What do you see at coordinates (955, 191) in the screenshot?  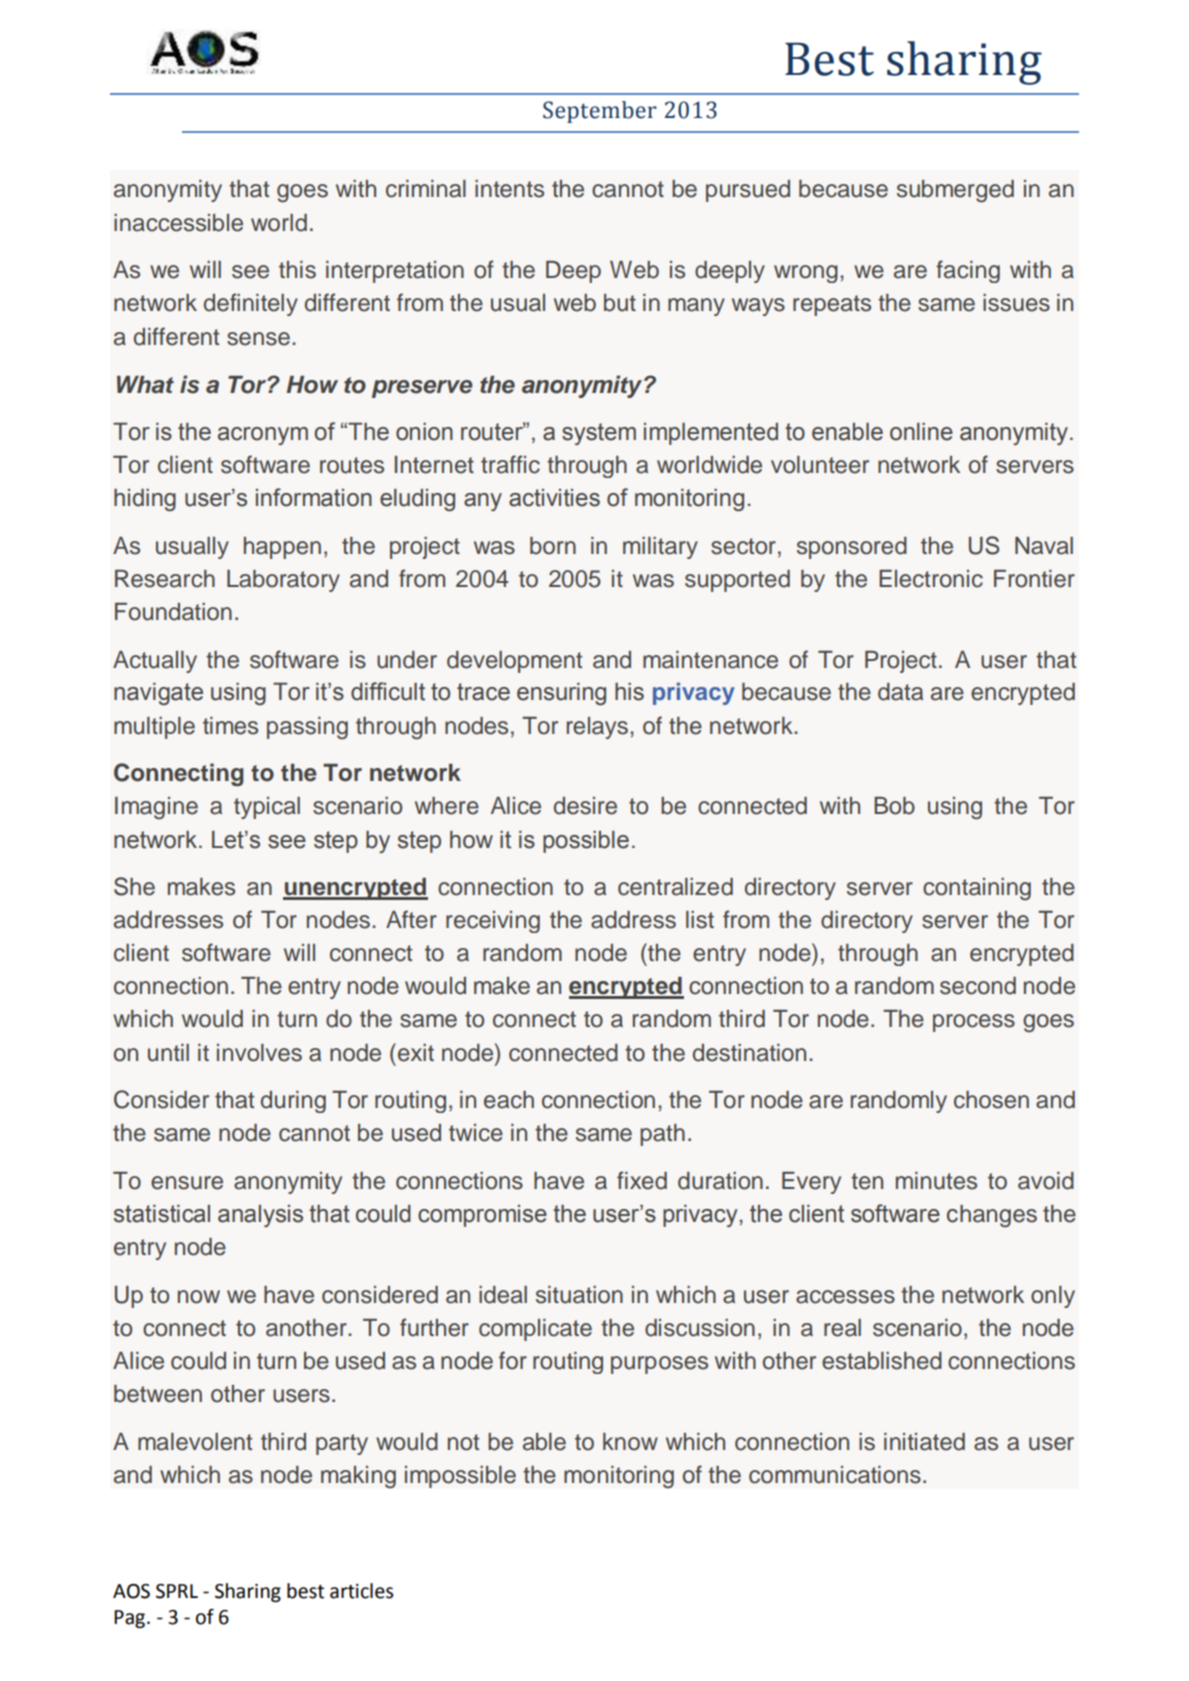 I see `submerged` at bounding box center [955, 191].
